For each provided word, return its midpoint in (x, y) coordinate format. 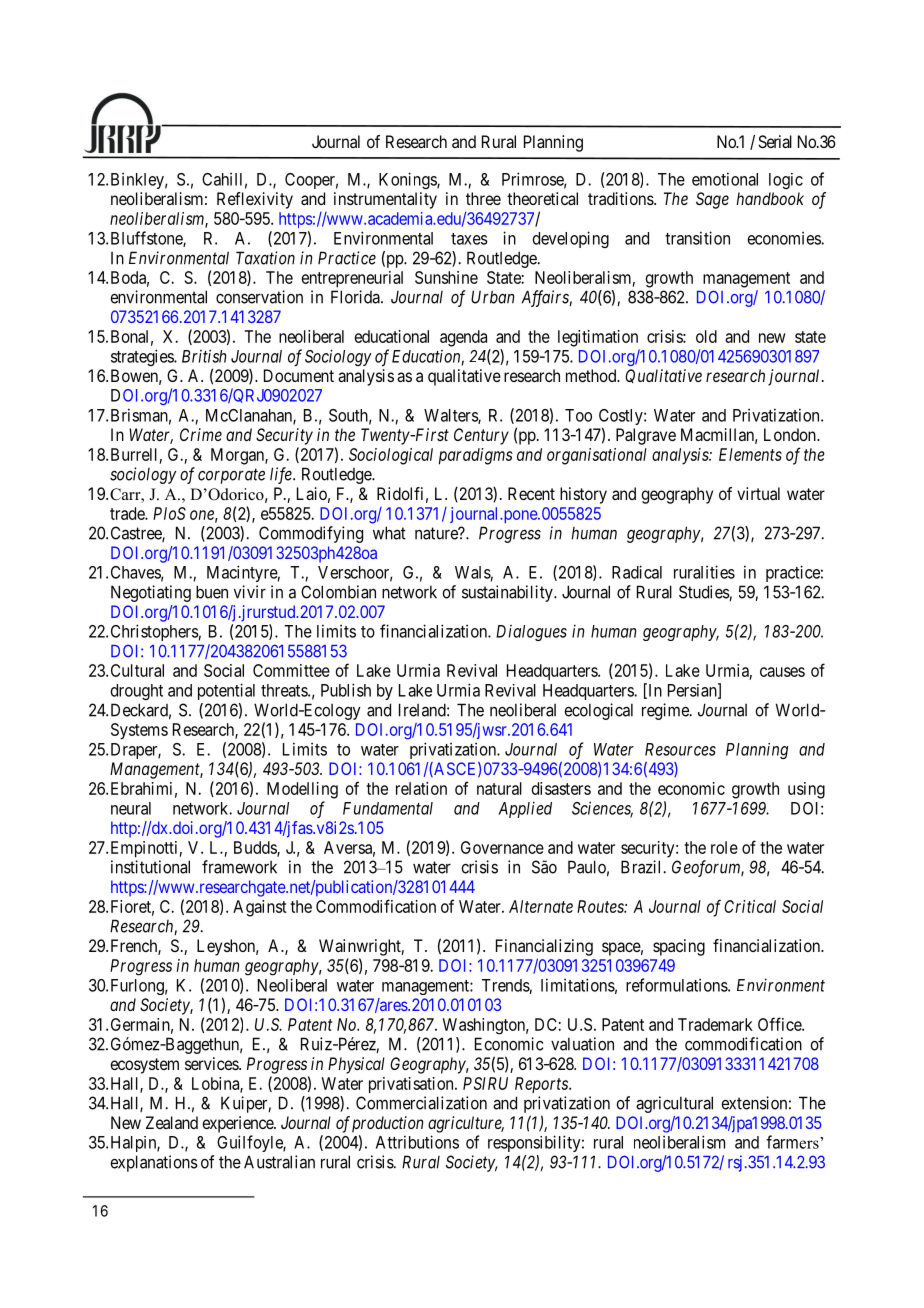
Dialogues (531, 633)
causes (782, 672)
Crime (201, 434)
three (483, 198)
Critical (750, 906)
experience (238, 1124)
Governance (502, 847)
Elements (750, 454)
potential (226, 691)
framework (239, 867)
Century (481, 436)
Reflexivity (255, 200)
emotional (725, 179)
